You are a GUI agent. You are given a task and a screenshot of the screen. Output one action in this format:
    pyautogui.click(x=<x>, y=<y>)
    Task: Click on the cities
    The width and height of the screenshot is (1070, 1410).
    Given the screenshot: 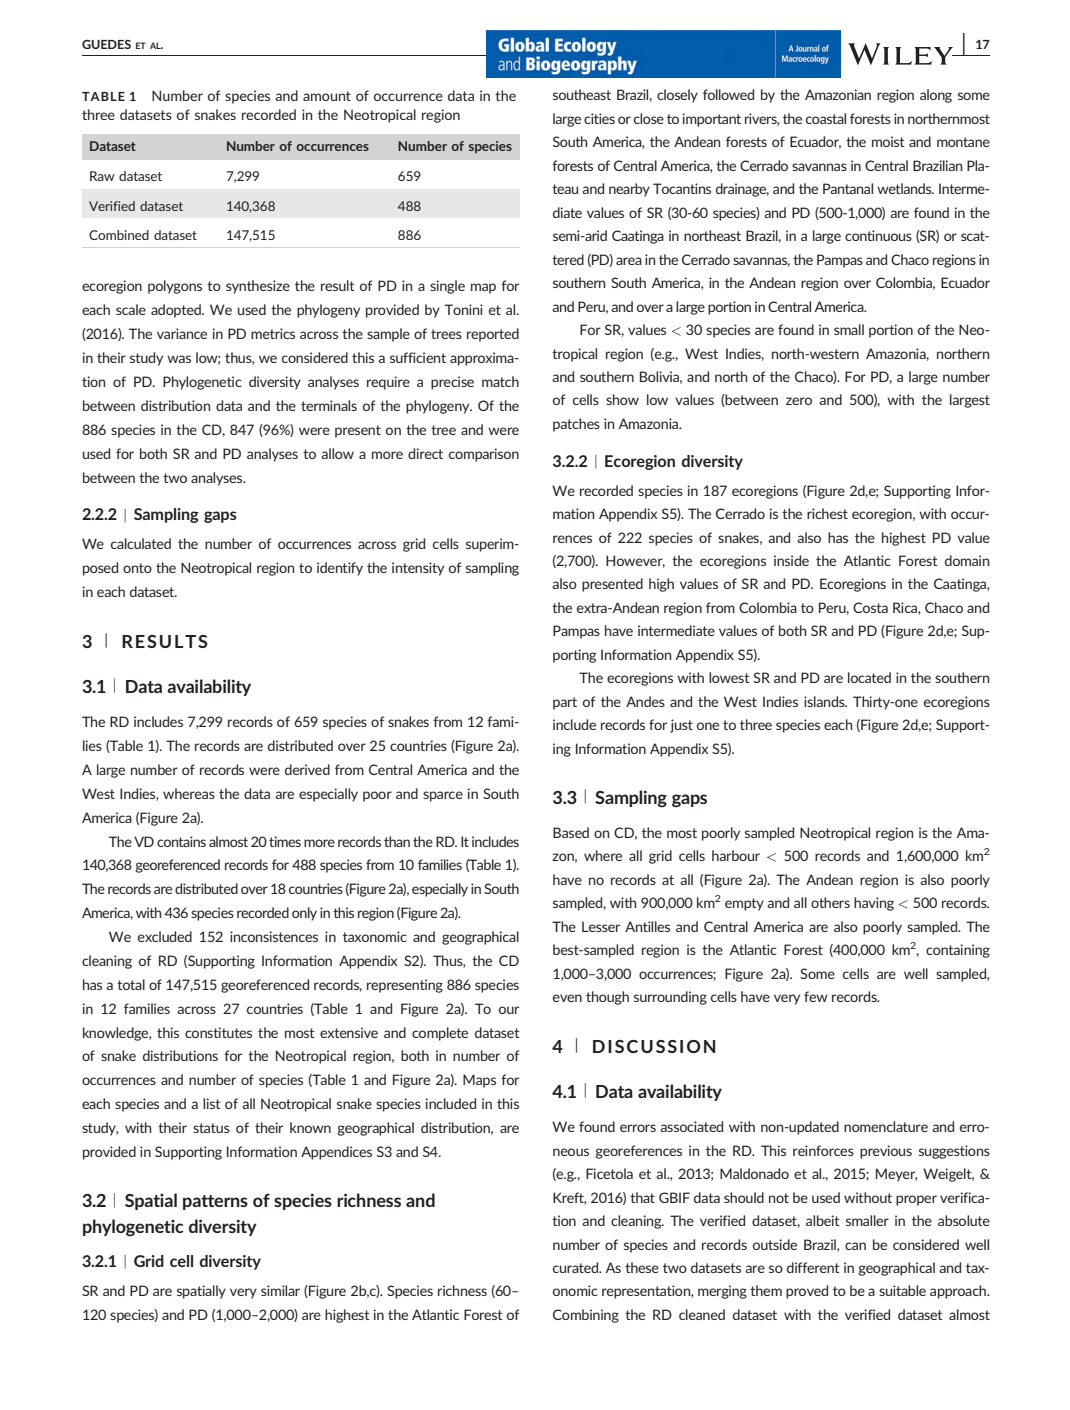 What is the action you would take?
    pyautogui.click(x=599, y=118)
